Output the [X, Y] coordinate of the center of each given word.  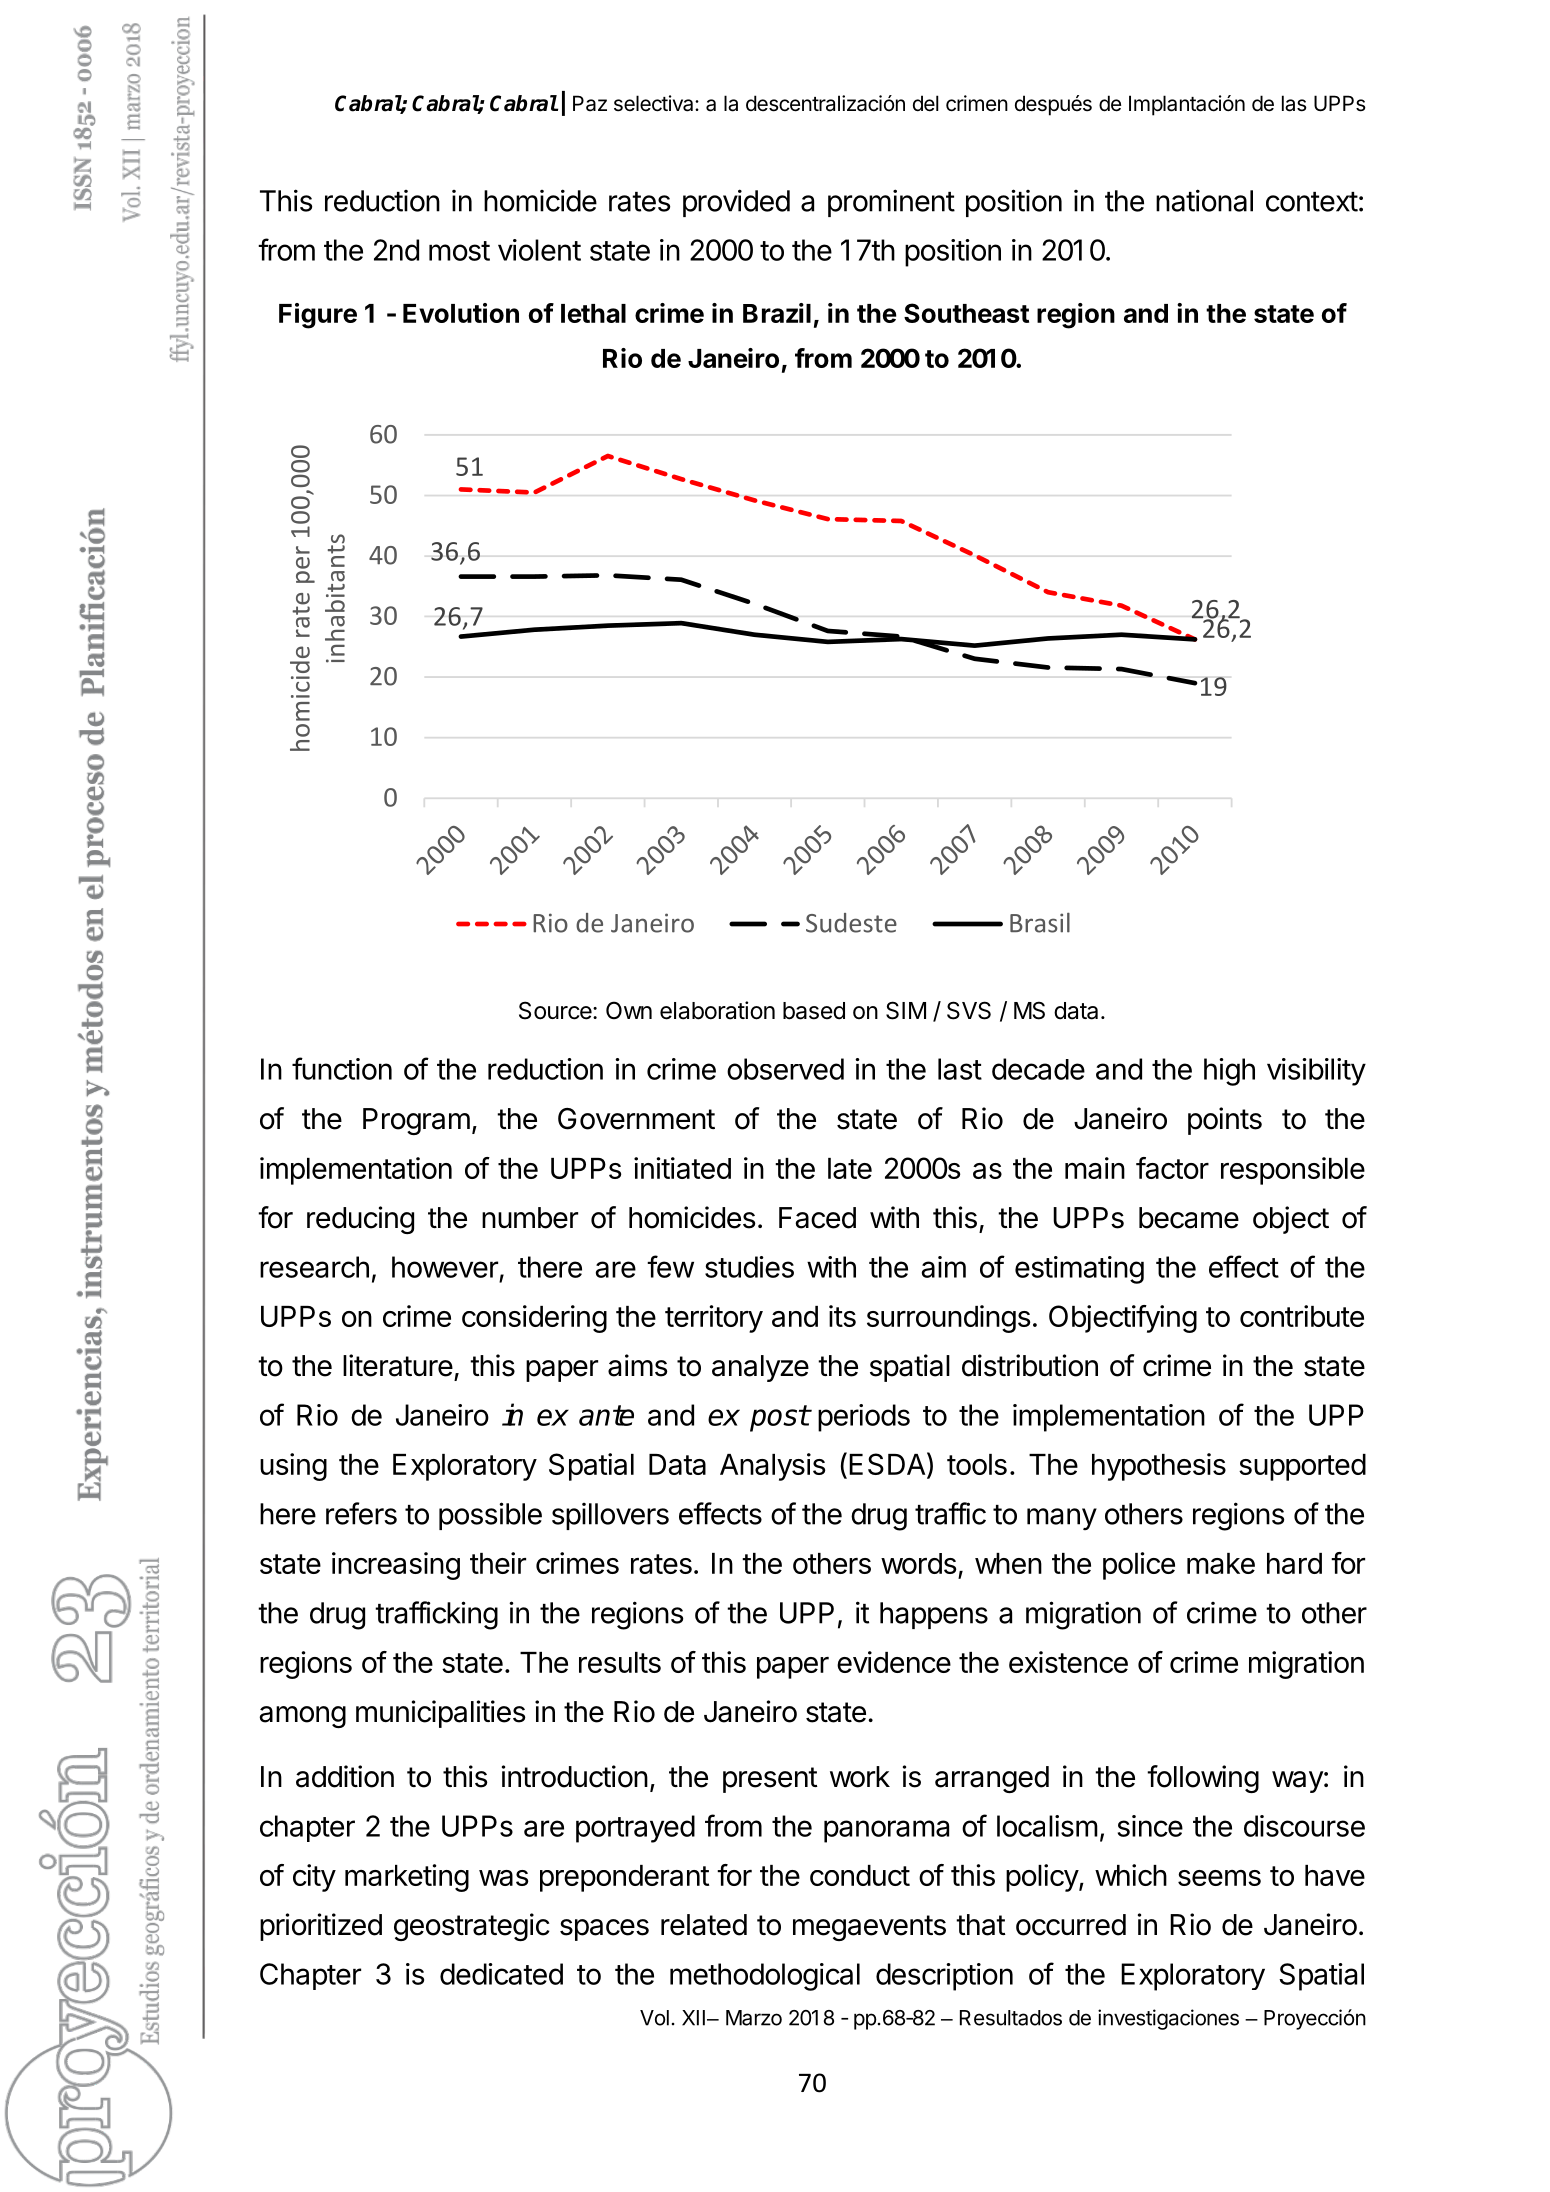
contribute [1302, 1316]
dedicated [501, 1974]
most [459, 251]
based [814, 1011]
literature [398, 1365]
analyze [760, 1368]
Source [556, 1010]
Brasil [1040, 922]
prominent [891, 203]
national [1204, 200]
